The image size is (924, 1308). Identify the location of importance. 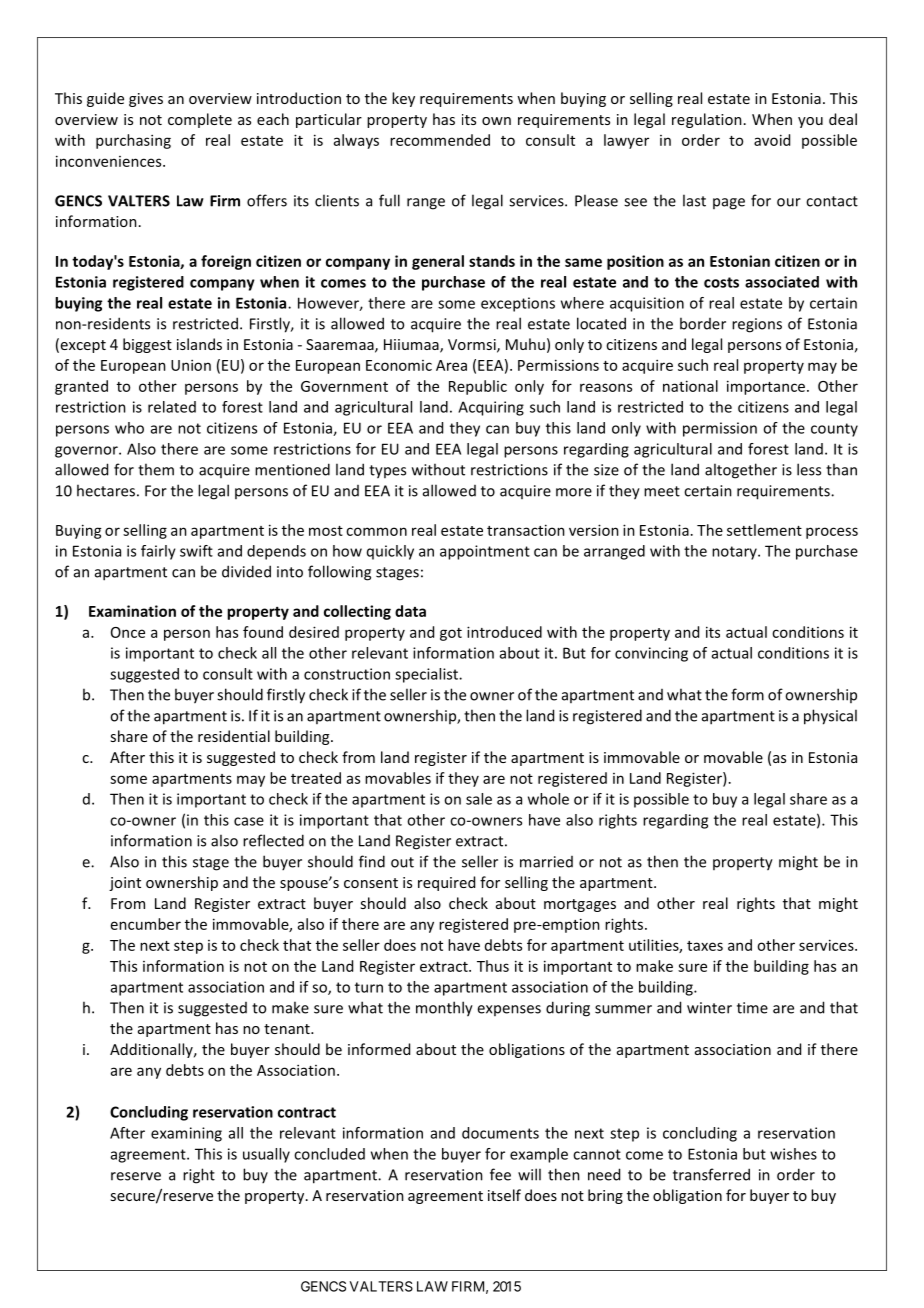
(767, 387).
